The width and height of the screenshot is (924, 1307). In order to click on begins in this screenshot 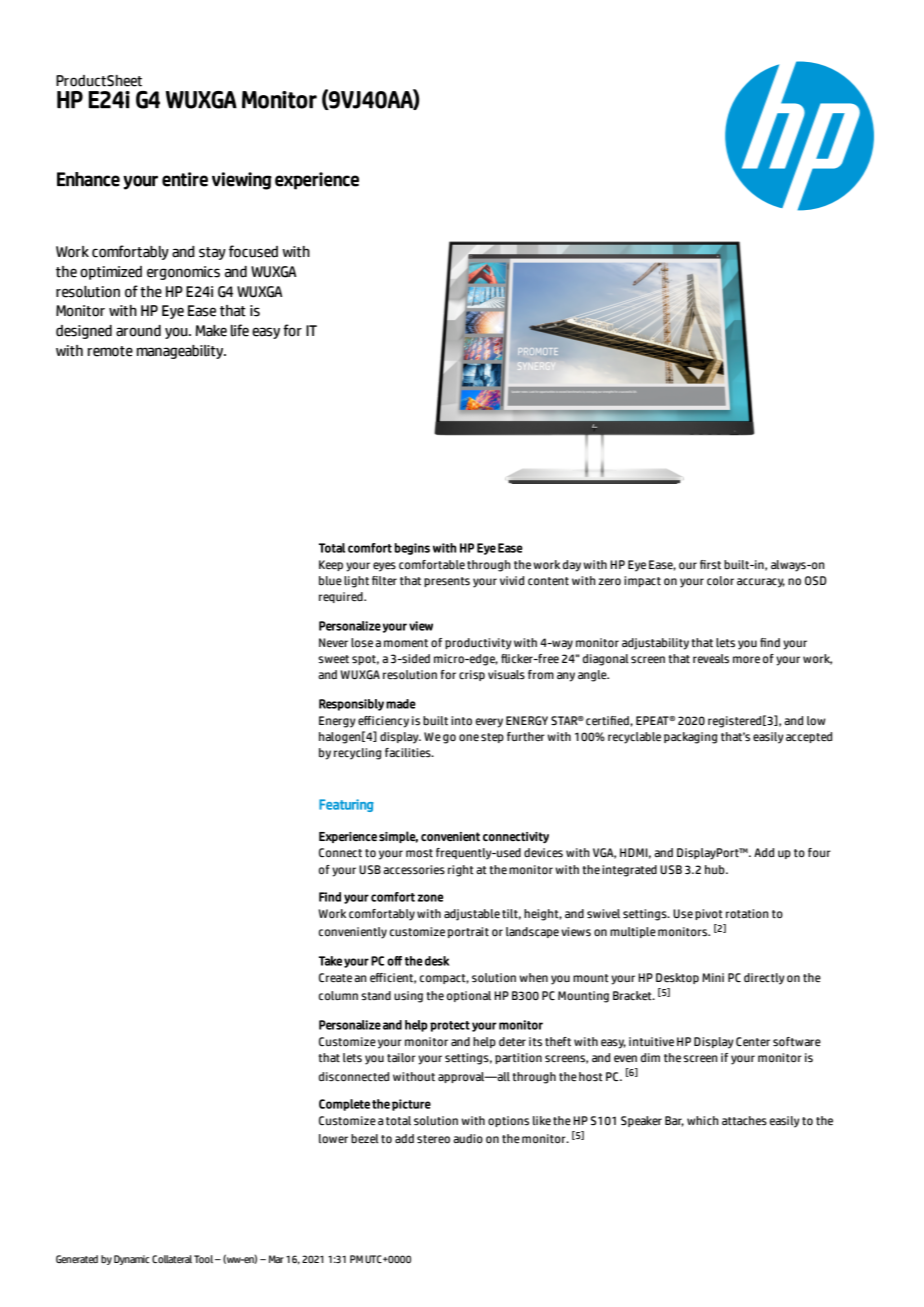, I will do `click(412, 549)`.
